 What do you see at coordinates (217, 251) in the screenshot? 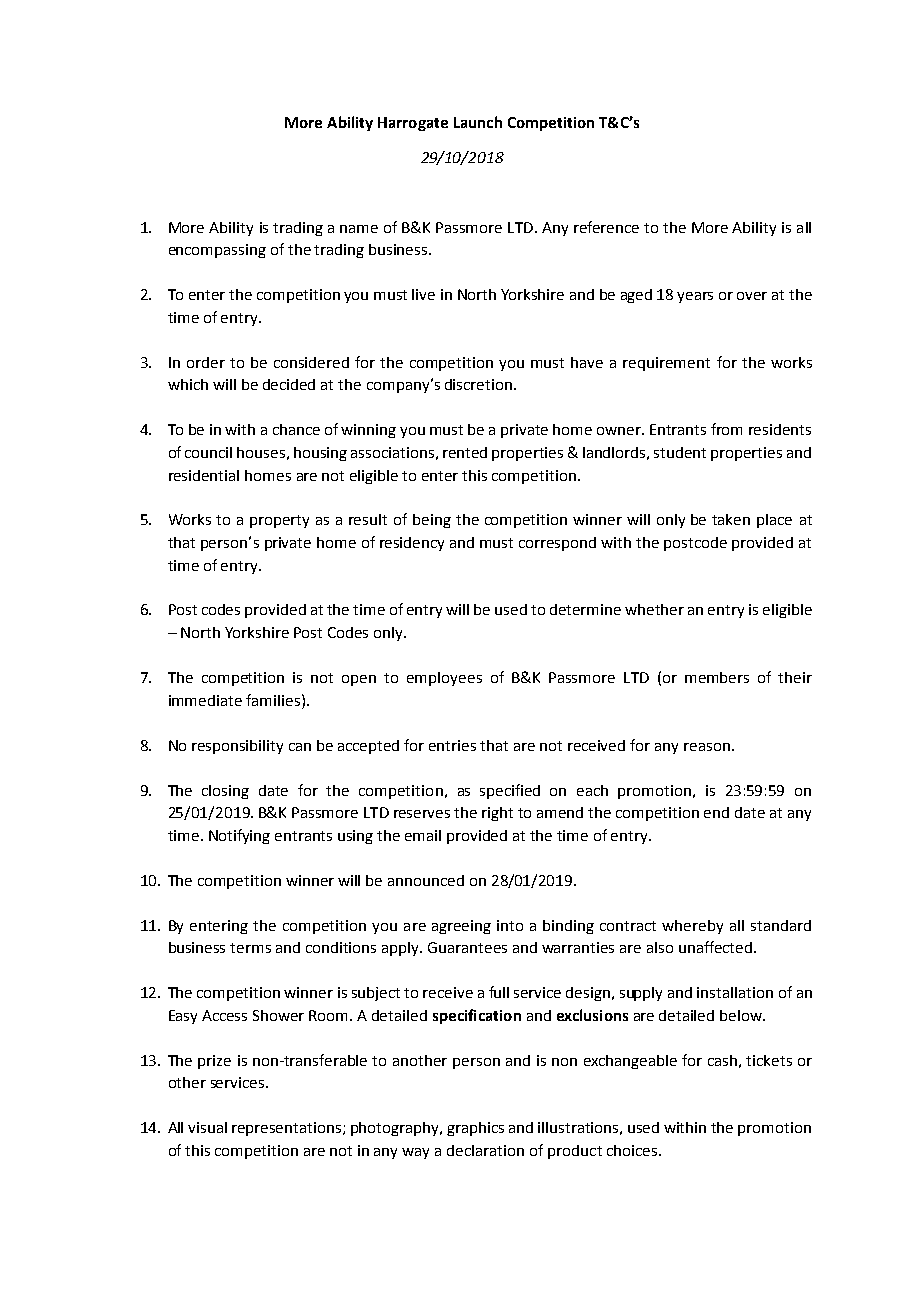
I see `encompassing` at bounding box center [217, 251].
